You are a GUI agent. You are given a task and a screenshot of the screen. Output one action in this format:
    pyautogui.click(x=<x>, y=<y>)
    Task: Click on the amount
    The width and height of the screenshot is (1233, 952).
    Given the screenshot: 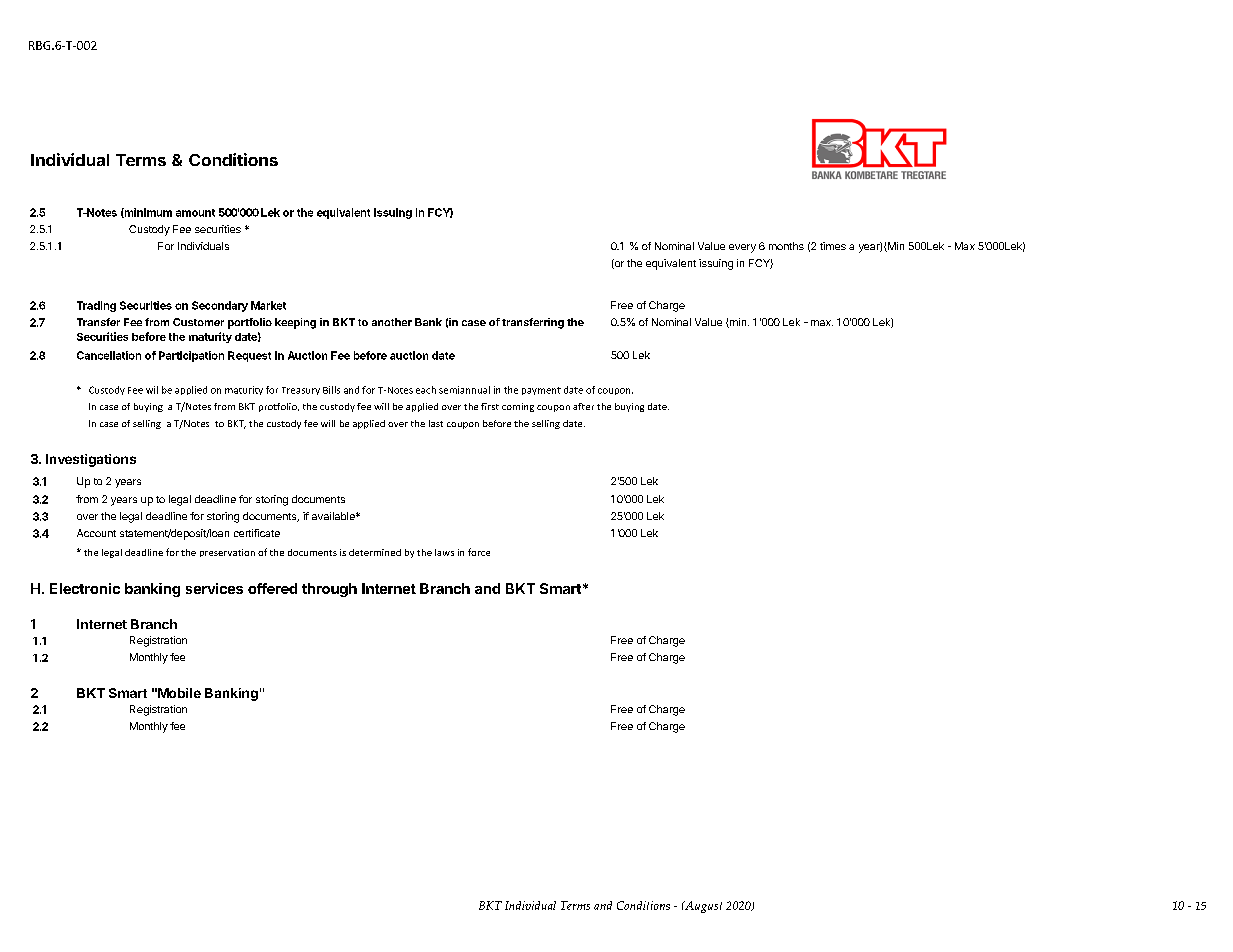 What is the action you would take?
    pyautogui.click(x=195, y=213)
